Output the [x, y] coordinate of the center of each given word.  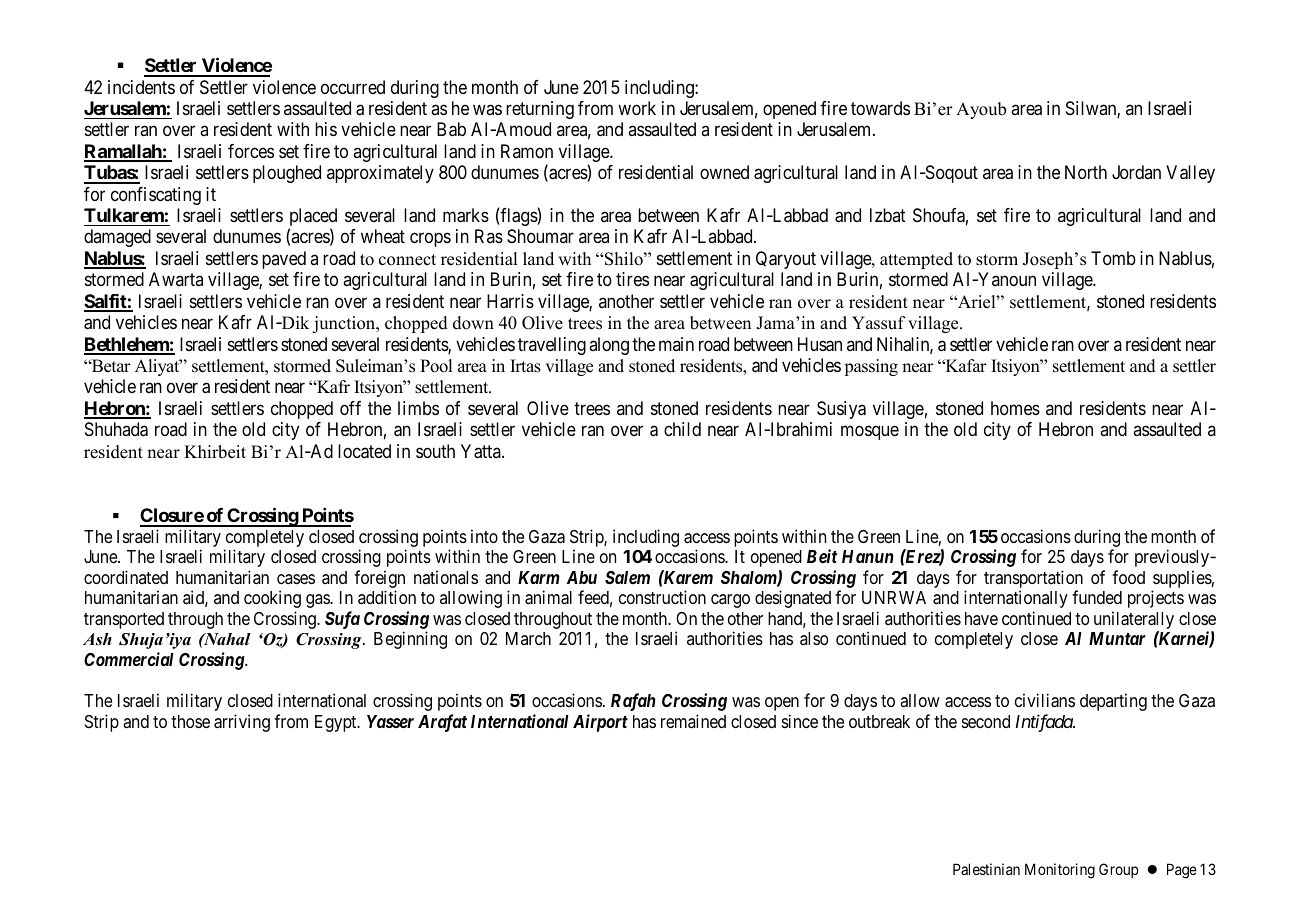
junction [345, 324]
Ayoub [981, 110]
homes [1015, 408]
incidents [141, 87]
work [637, 108]
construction [662, 597]
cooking [272, 599]
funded [1097, 597]
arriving [242, 723]
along [609, 346]
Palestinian [986, 869]
